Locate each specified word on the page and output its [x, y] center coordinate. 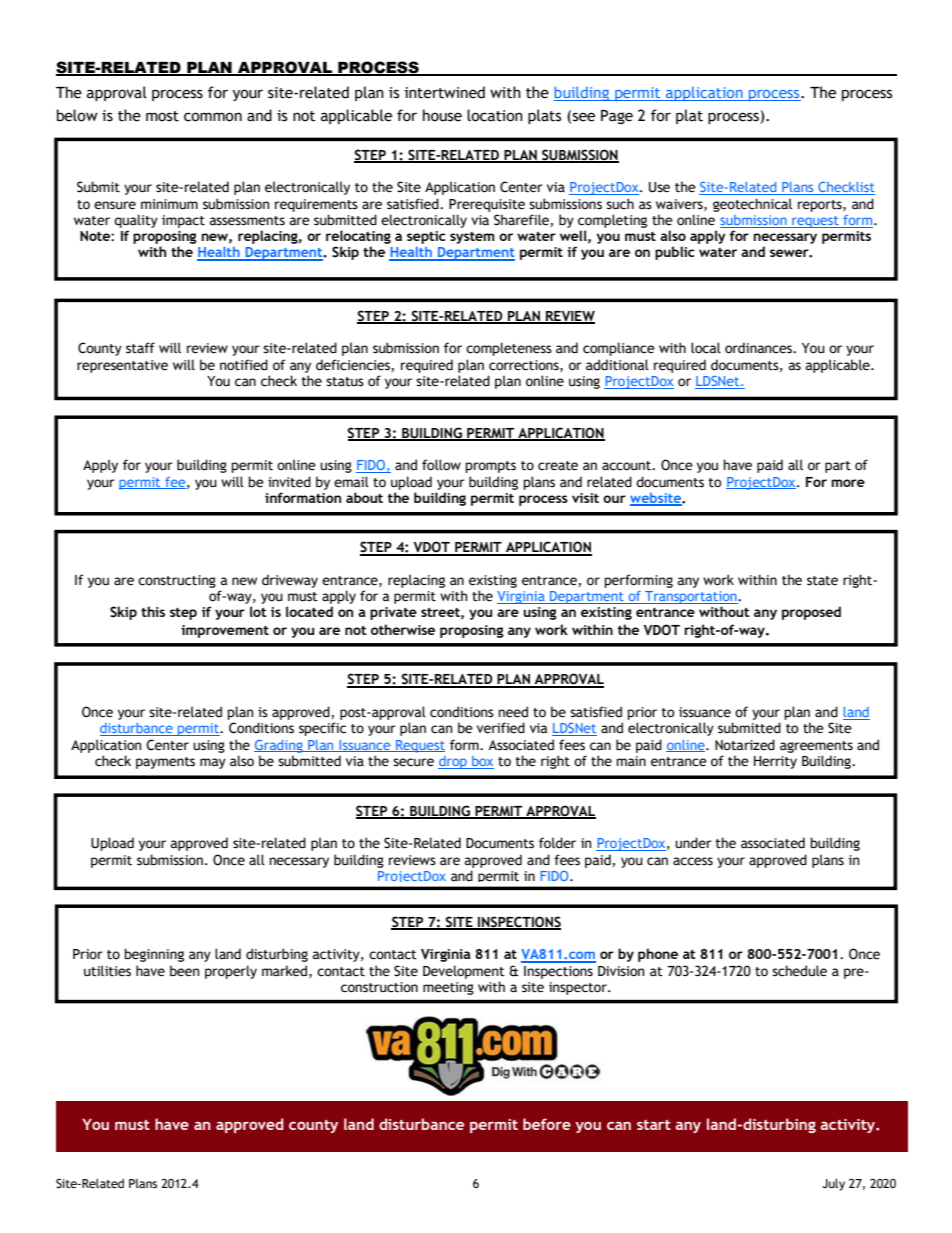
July [833, 1185]
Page [617, 117]
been [185, 971]
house [442, 115]
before [547, 1124]
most [162, 116]
